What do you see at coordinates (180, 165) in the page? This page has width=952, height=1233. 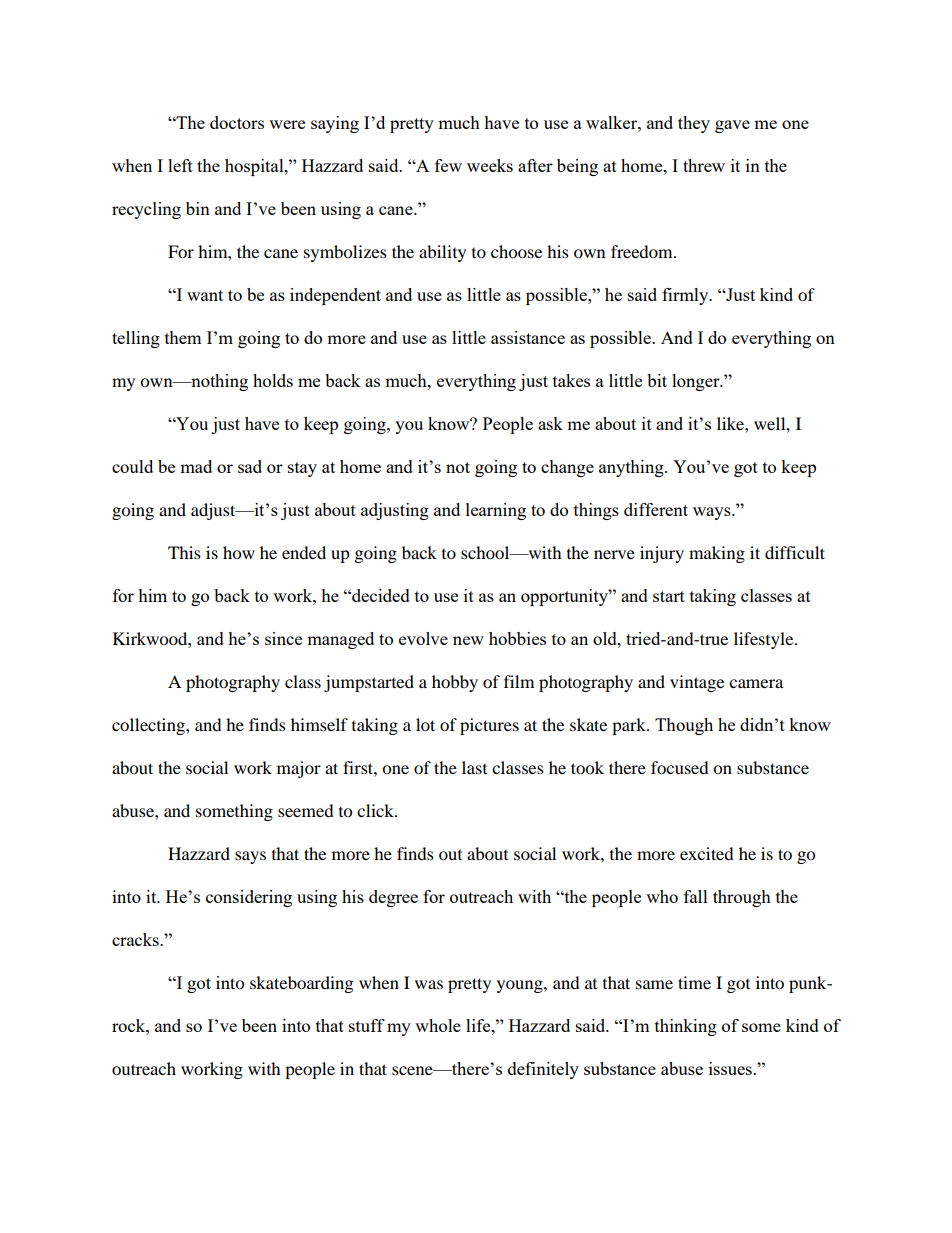 I see `left` at bounding box center [180, 165].
